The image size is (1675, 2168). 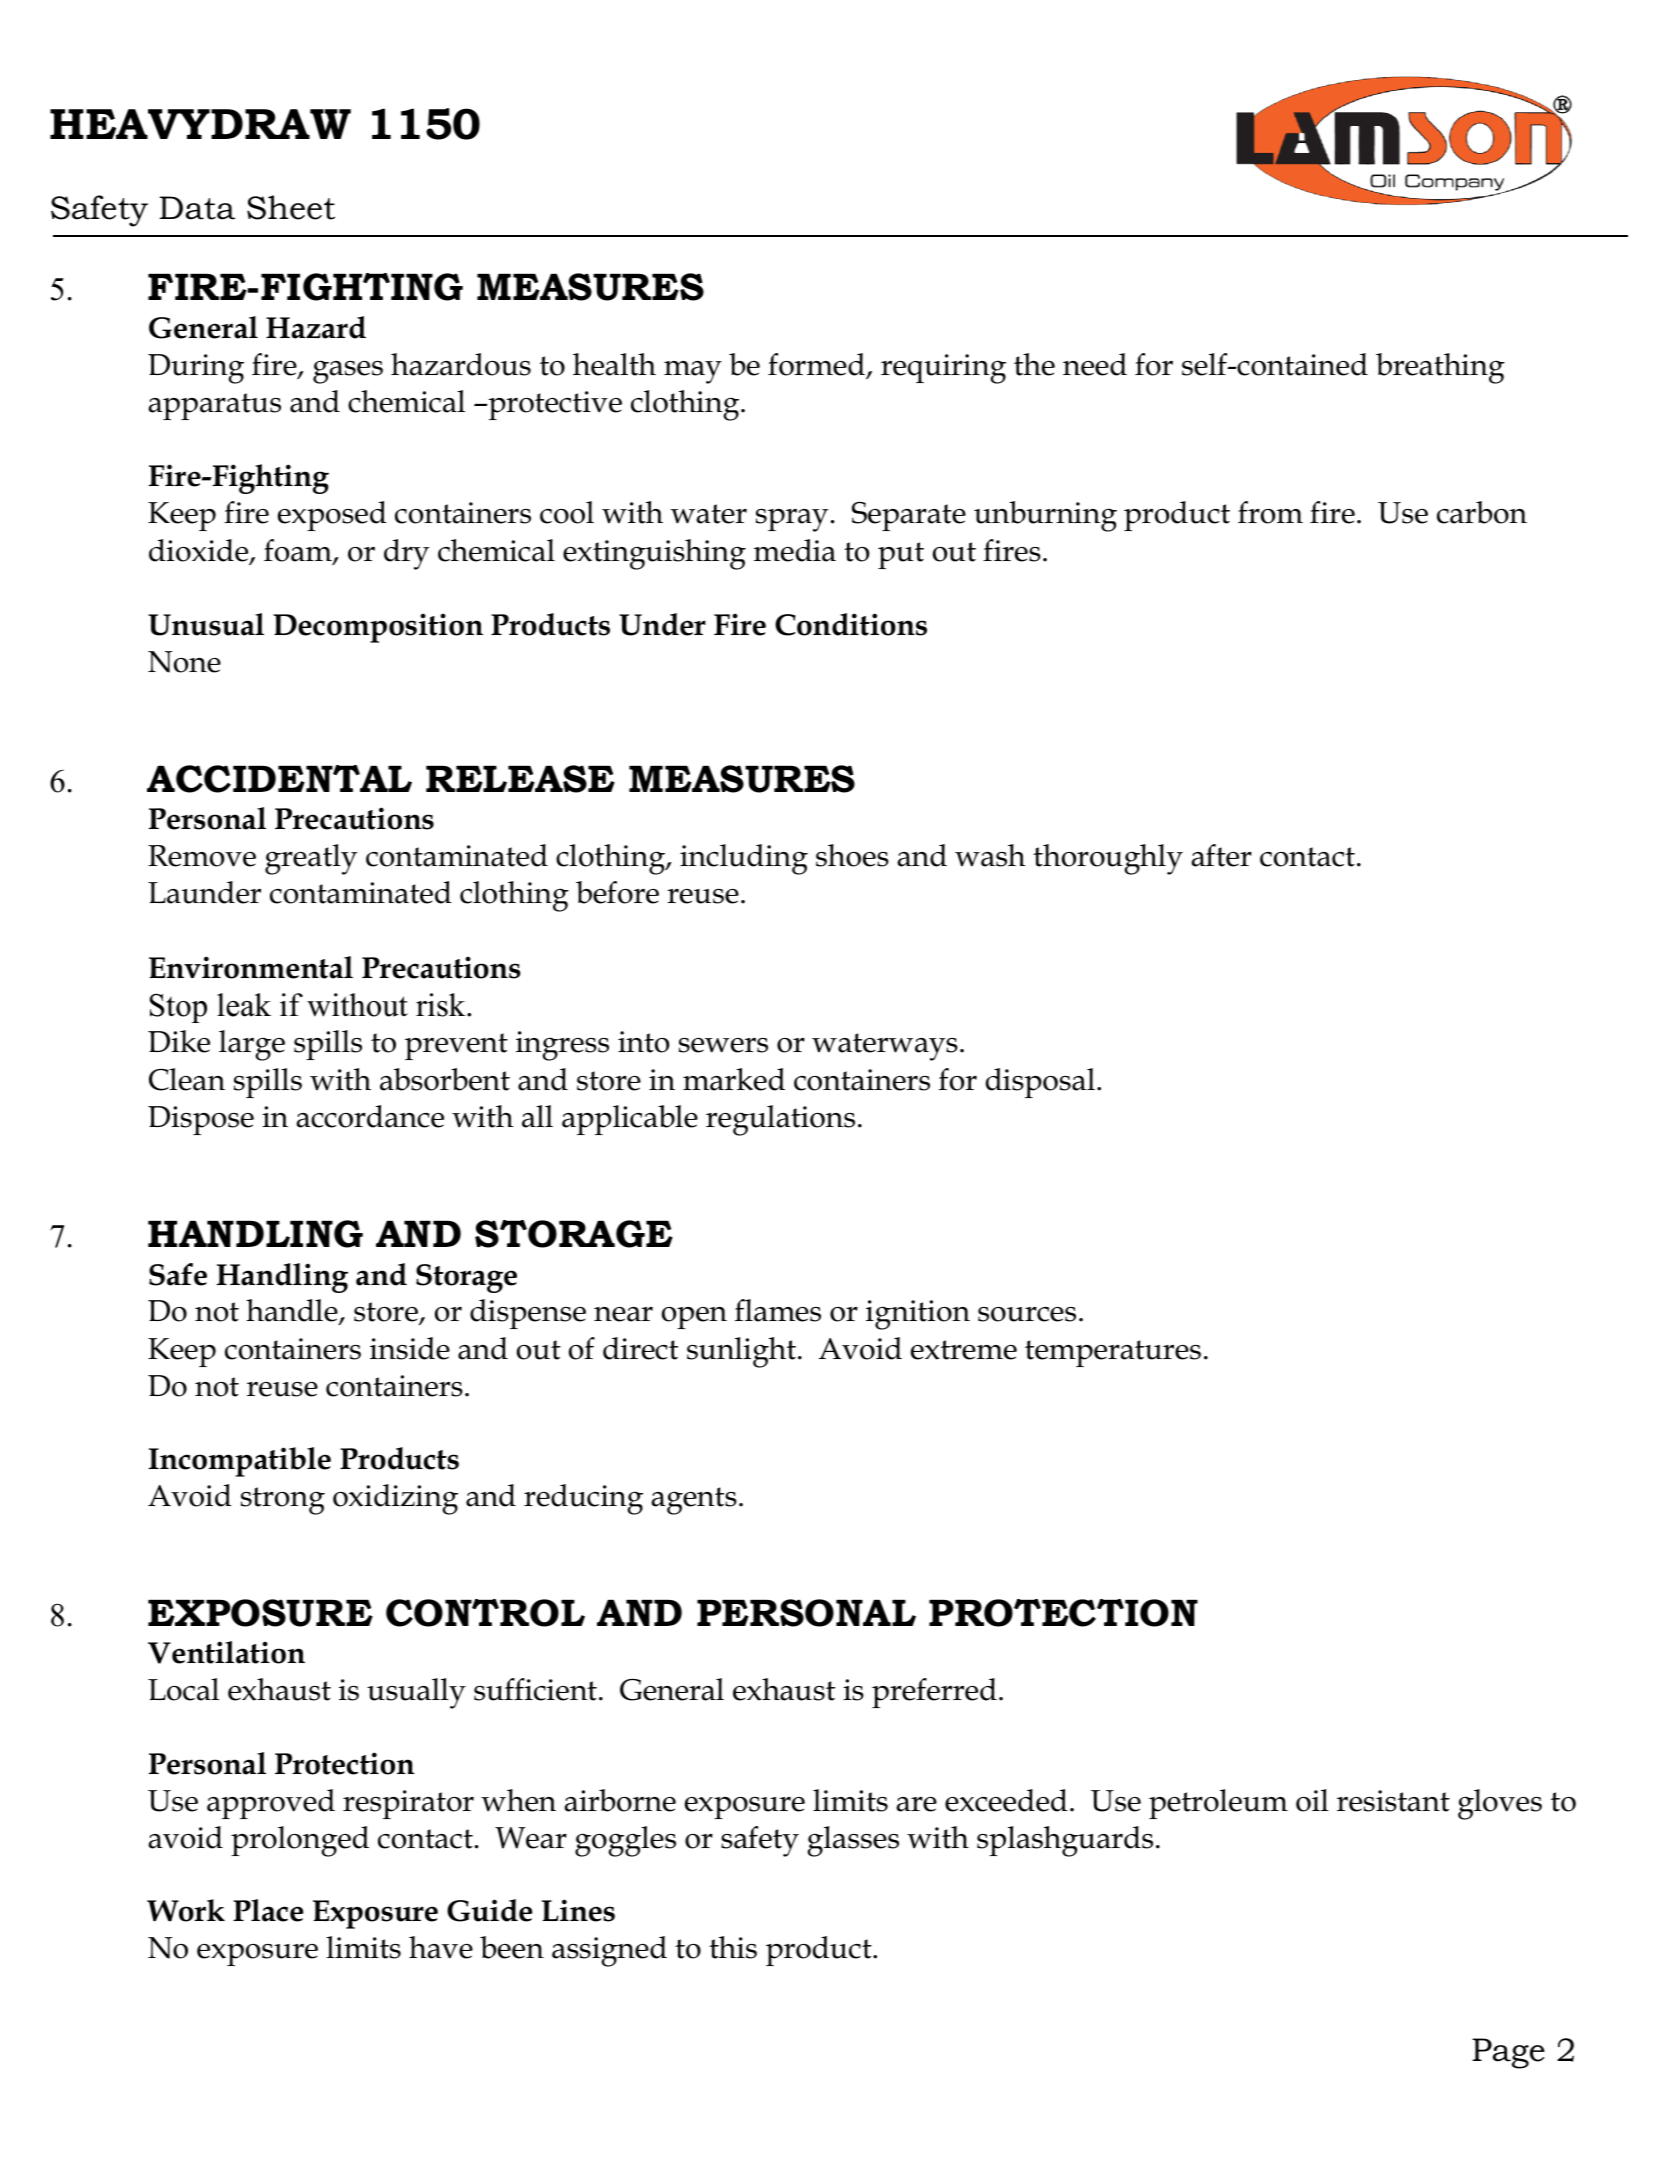 What do you see at coordinates (441, 1947) in the screenshot?
I see `have` at bounding box center [441, 1947].
